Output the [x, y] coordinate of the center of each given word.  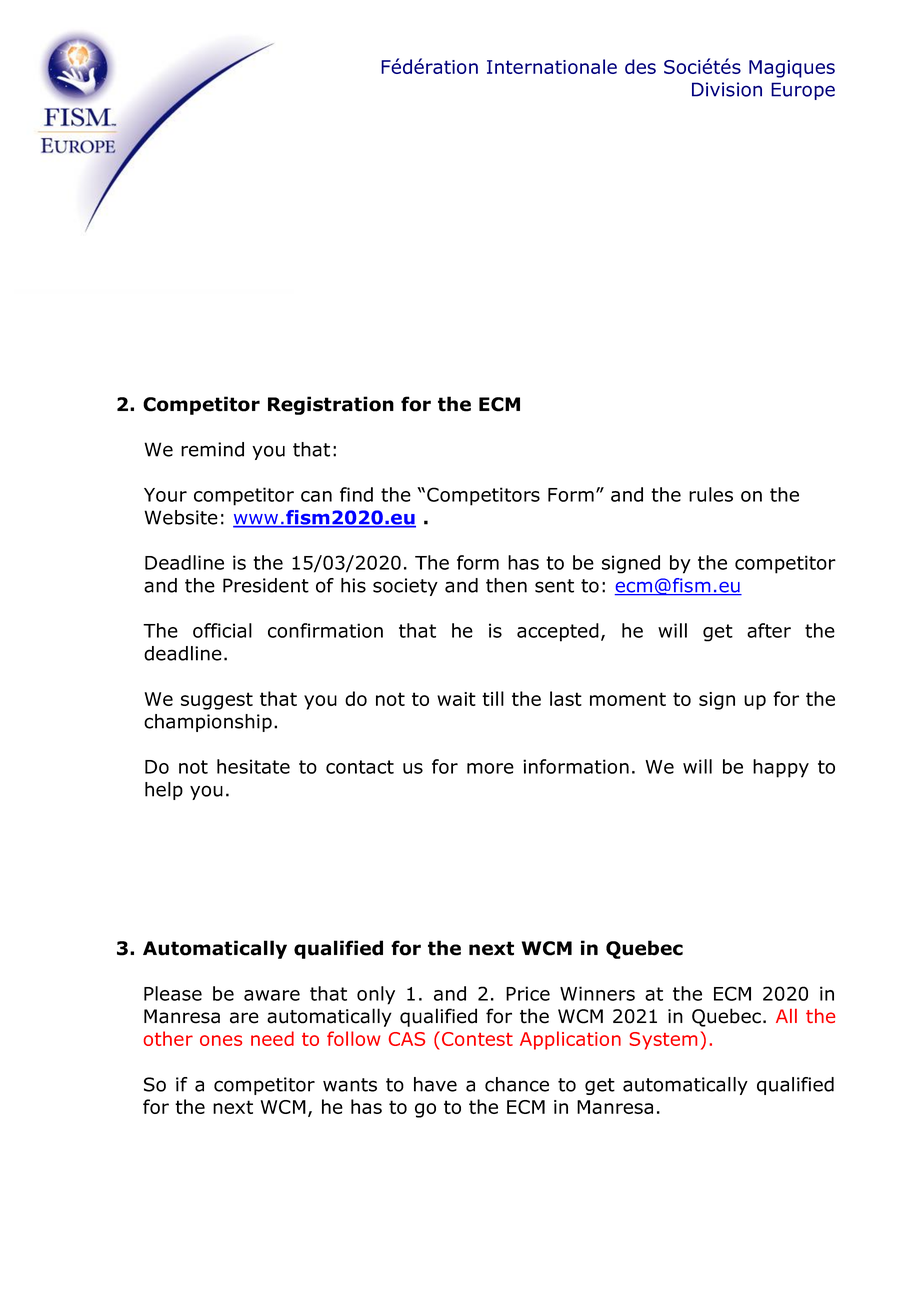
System [663, 1041]
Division [727, 89]
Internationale [552, 66]
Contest [477, 1039]
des [640, 66]
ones [221, 1040]
